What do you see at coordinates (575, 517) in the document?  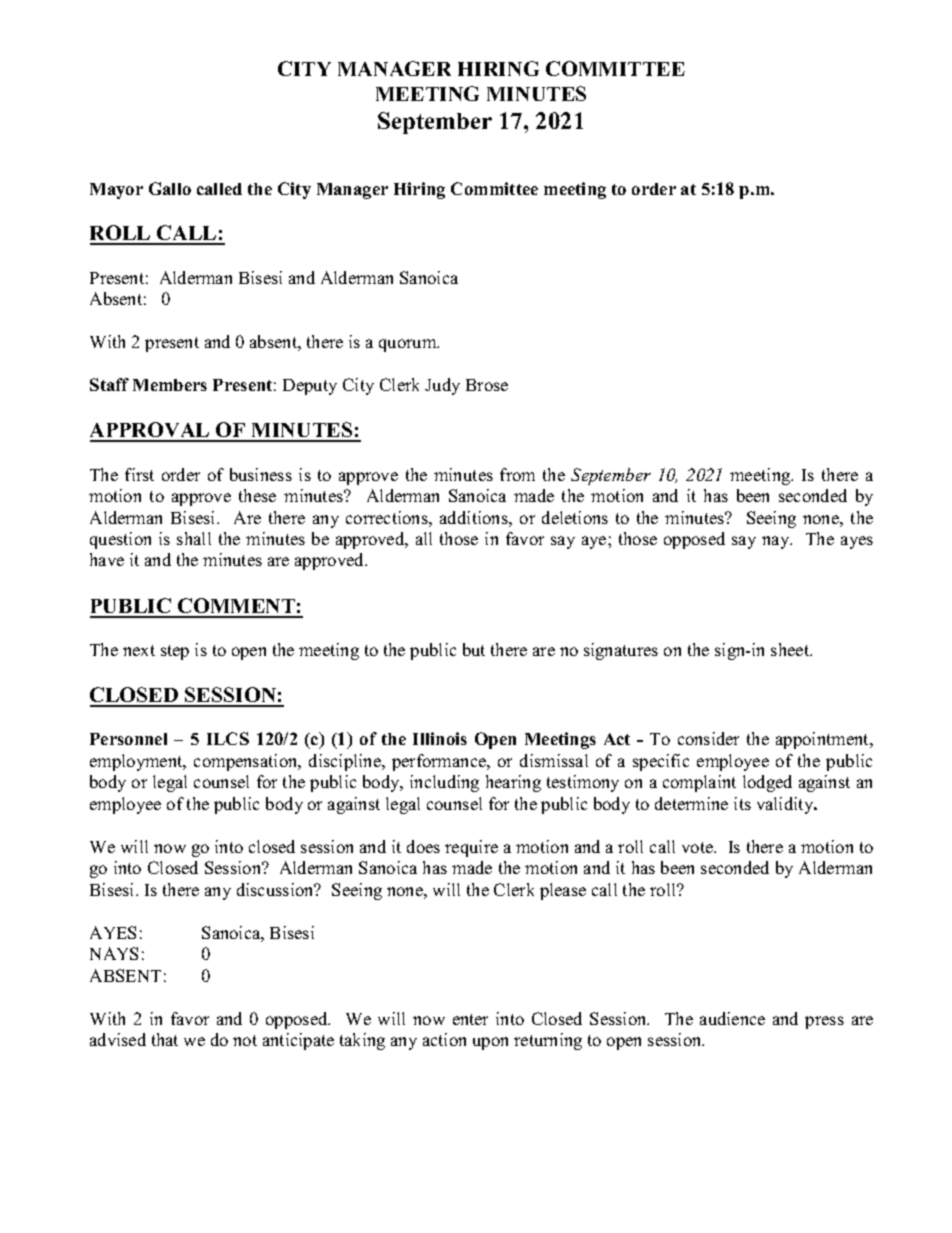 I see `deletions` at bounding box center [575, 517].
